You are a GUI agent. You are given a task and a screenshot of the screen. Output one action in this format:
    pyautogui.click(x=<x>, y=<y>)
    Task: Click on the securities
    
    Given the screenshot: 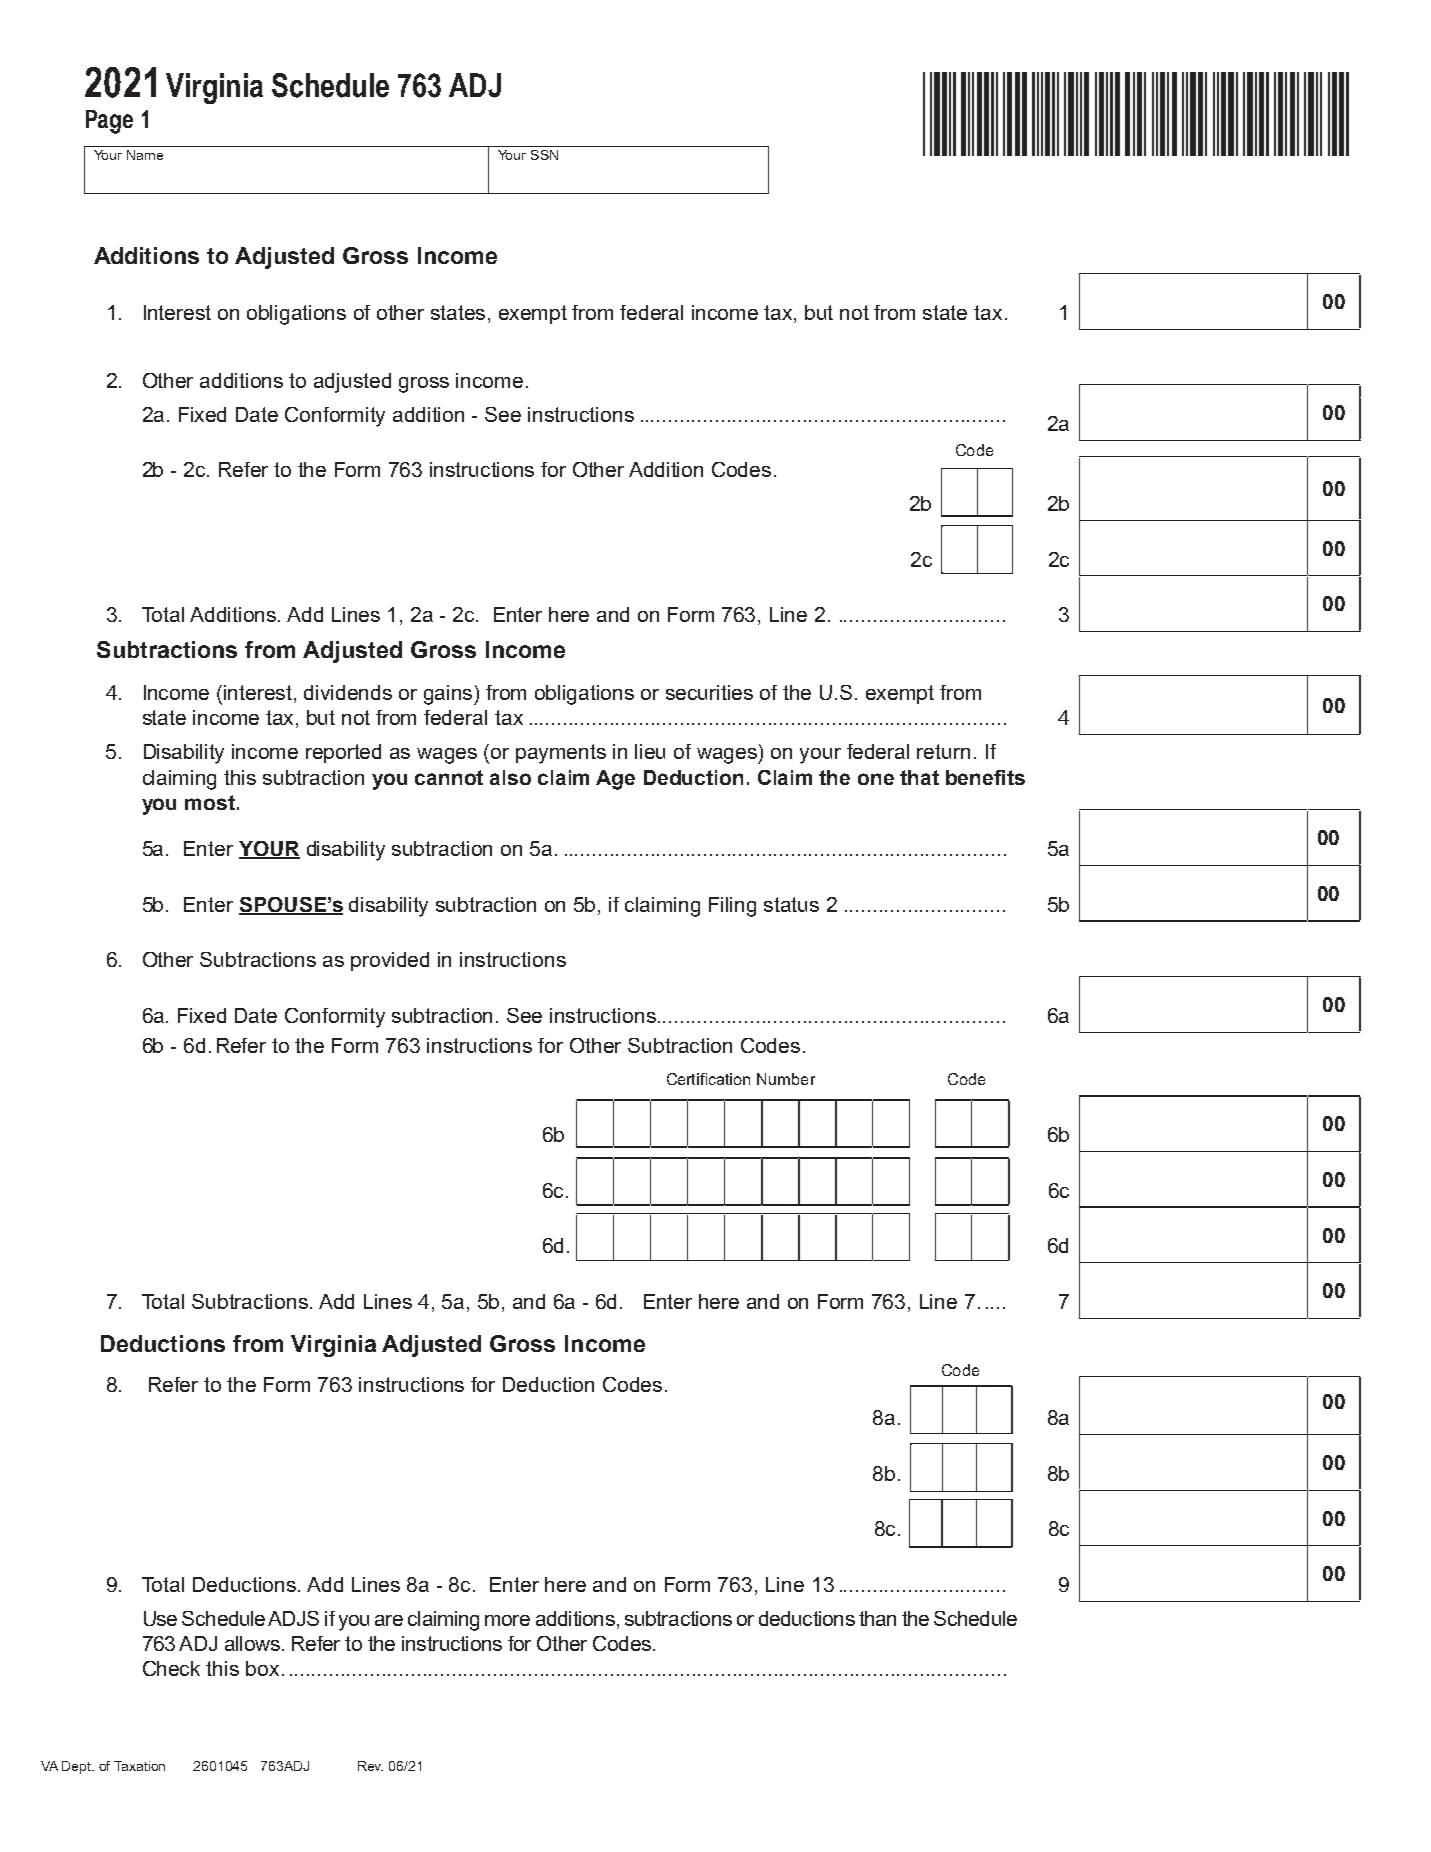 What is the action you would take?
    pyautogui.click(x=709, y=692)
